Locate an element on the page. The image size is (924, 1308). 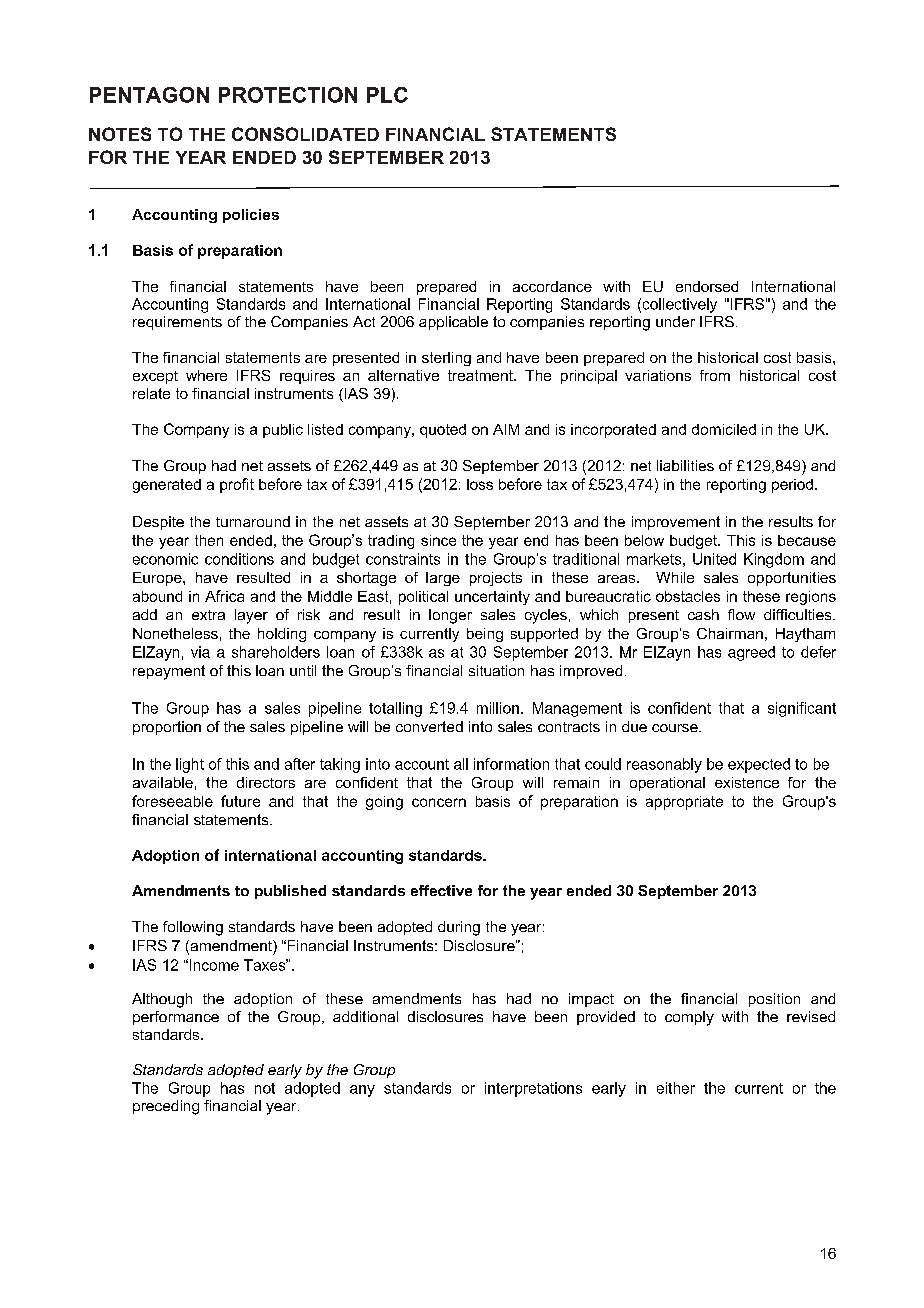
appropriate is located at coordinates (684, 803).
